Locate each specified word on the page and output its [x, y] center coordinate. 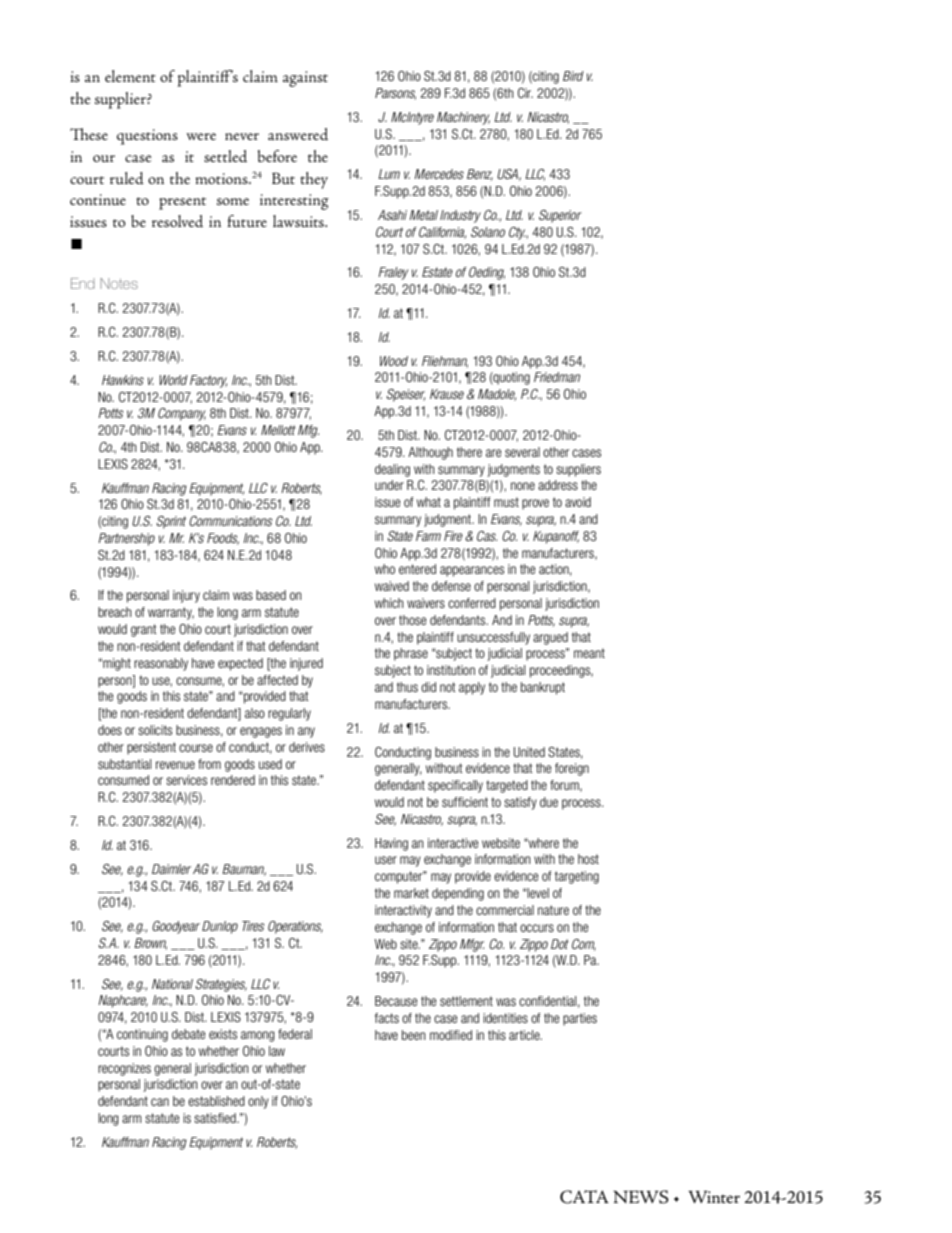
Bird [573, 76]
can [160, 1102]
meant [589, 653]
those [413, 620]
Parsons [395, 94]
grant [144, 630]
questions [147, 137]
